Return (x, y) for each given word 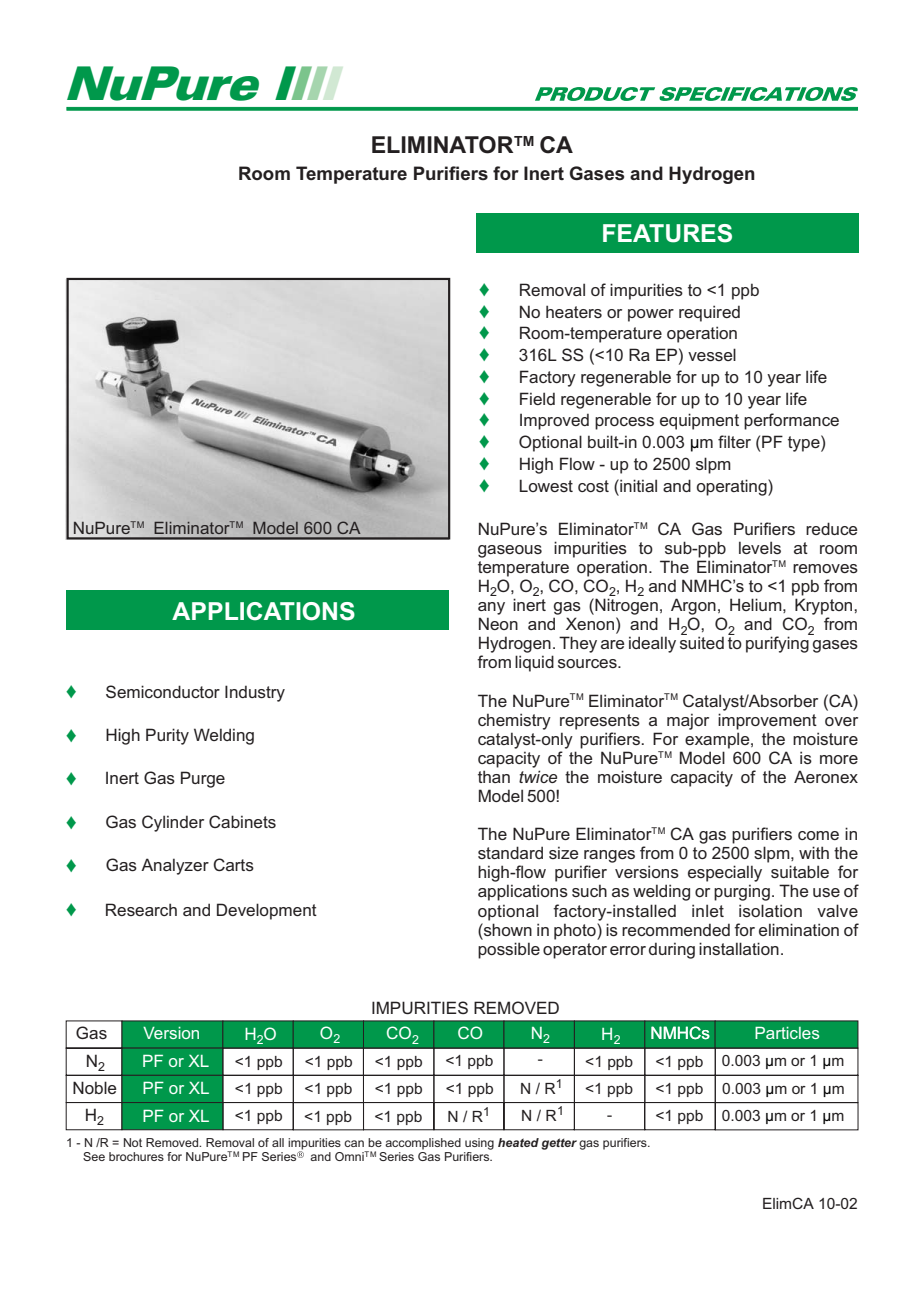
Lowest (546, 485)
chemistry (514, 721)
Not (133, 1142)
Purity (167, 736)
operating (733, 487)
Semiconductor (163, 691)
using (479, 1144)
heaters (574, 311)
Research (141, 909)
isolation (770, 910)
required (709, 313)
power (651, 315)
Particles (787, 1033)
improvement (767, 721)
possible (509, 950)
